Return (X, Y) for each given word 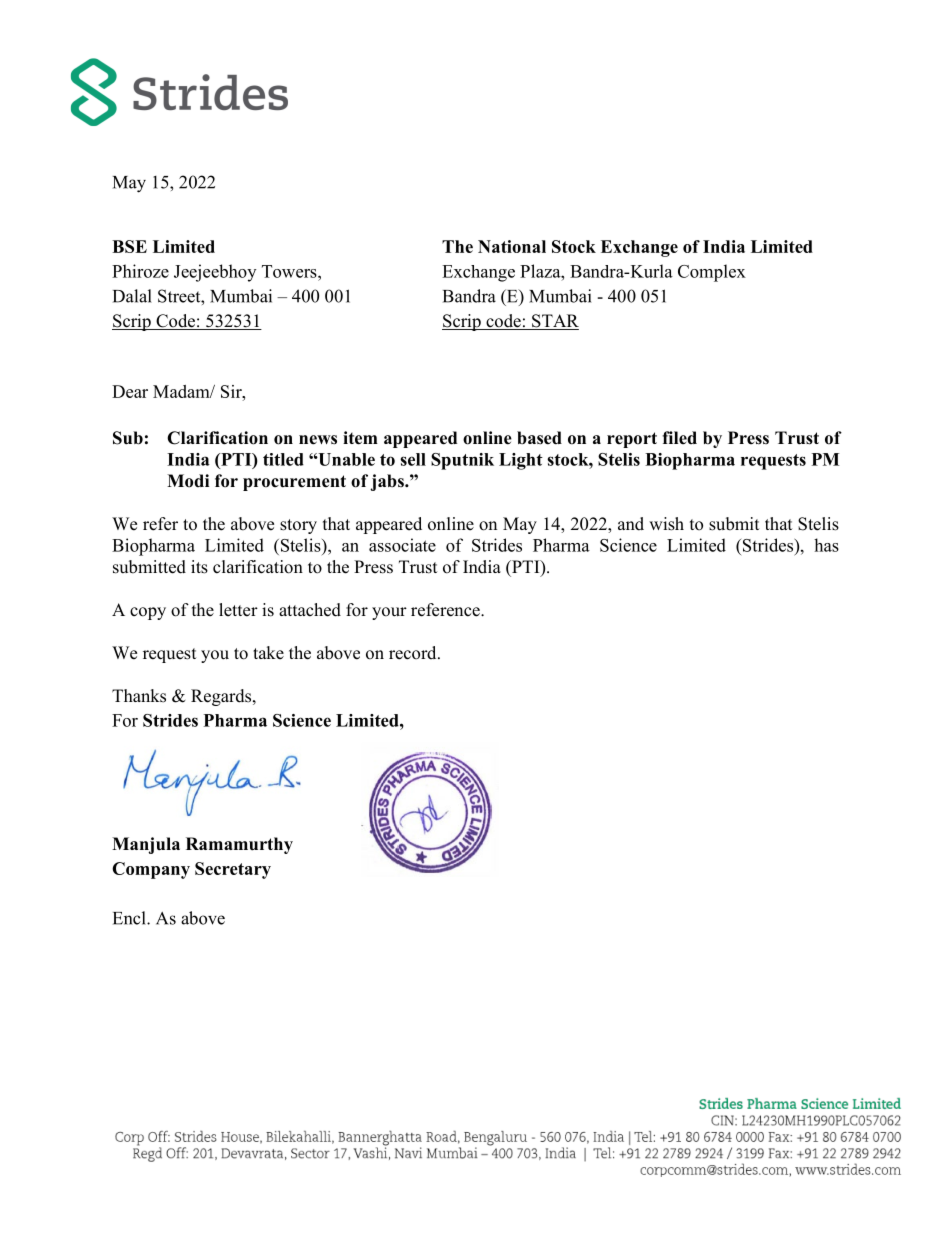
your (389, 613)
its (199, 567)
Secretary (233, 870)
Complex (712, 273)
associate (402, 545)
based (539, 438)
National (512, 246)
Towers (290, 271)
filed (679, 438)
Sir (232, 391)
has (826, 545)
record (414, 653)
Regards (222, 697)
